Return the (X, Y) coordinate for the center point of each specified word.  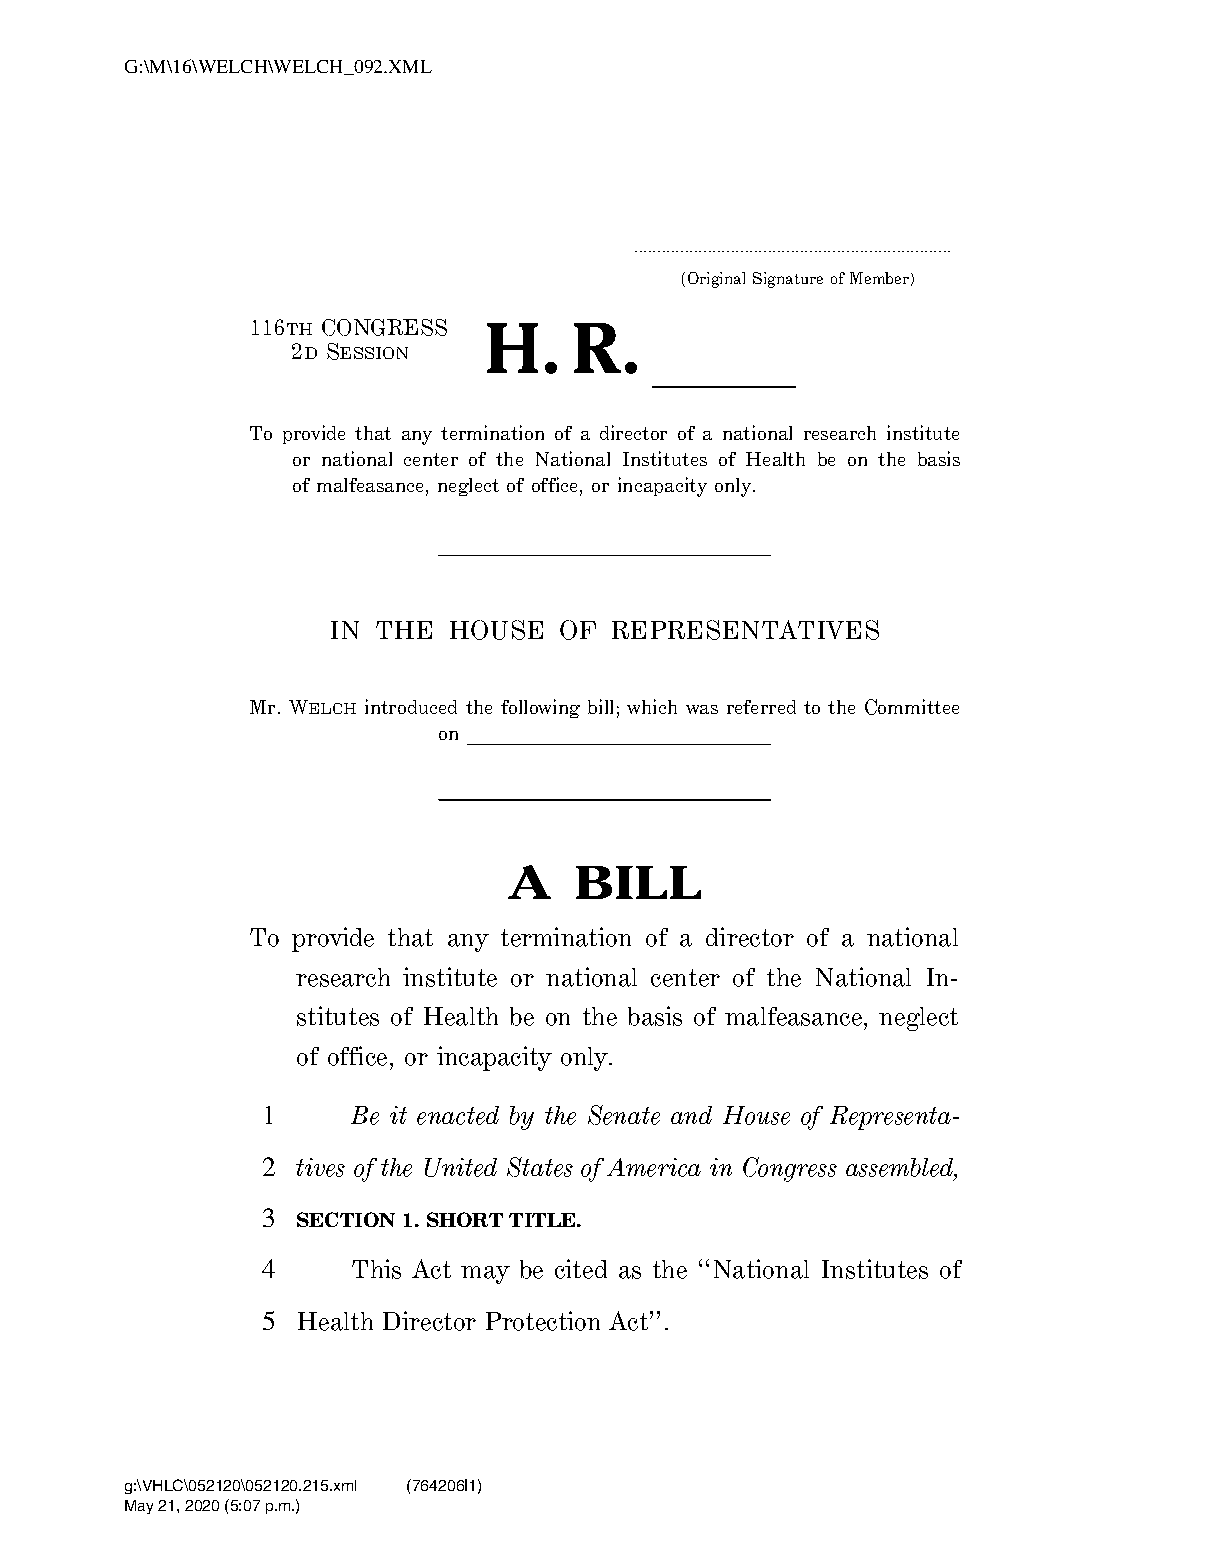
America (654, 1167)
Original (716, 280)
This (376, 1269)
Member (879, 278)
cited (581, 1269)
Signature (788, 280)
